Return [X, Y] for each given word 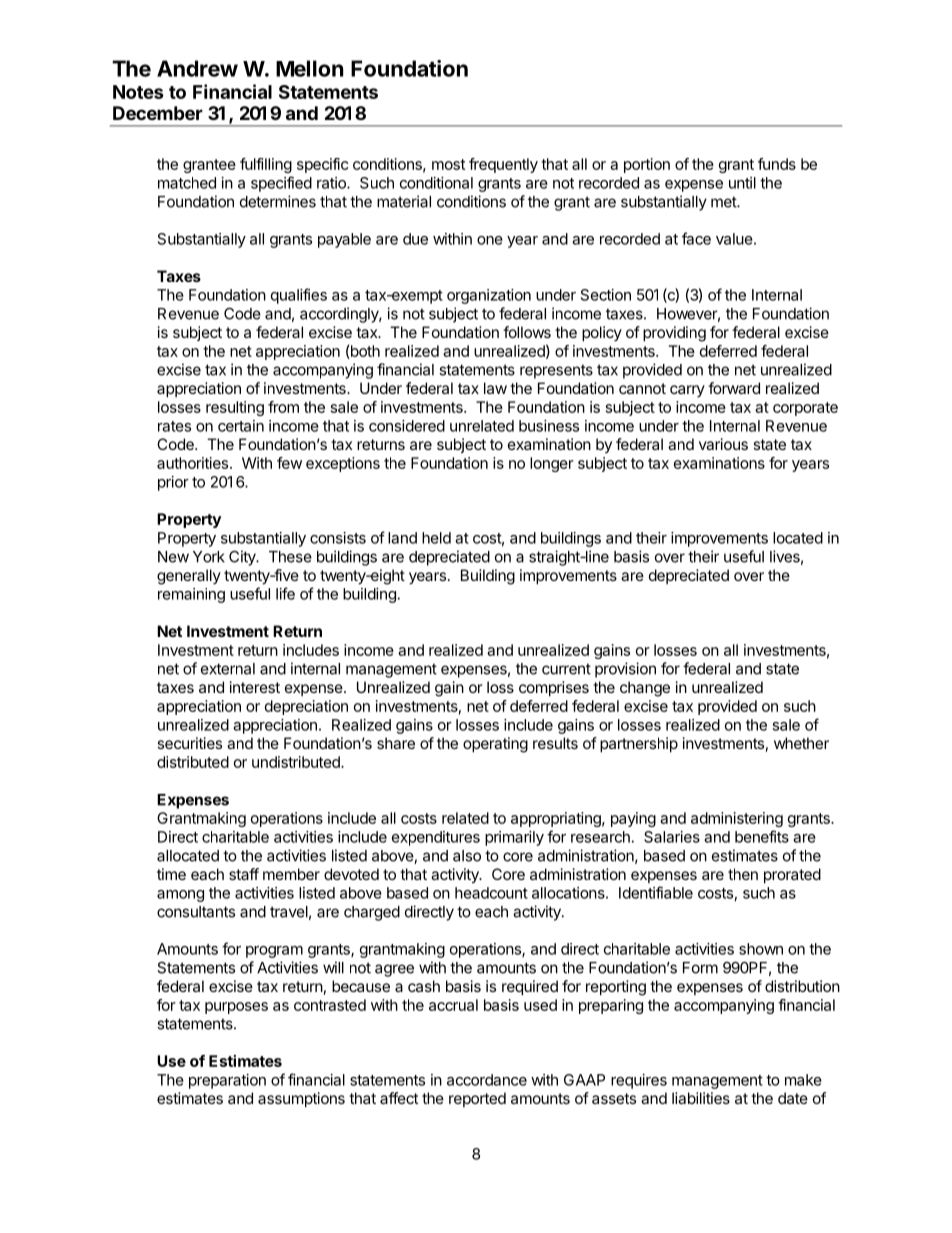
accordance [487, 1080]
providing [674, 334]
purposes [236, 1008]
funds [777, 164]
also [467, 856]
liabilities [701, 1098]
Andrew [197, 68]
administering [737, 819]
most [448, 164]
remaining [191, 595]
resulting [235, 408]
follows [527, 332]
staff [244, 874]
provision [625, 670]
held [436, 538]
